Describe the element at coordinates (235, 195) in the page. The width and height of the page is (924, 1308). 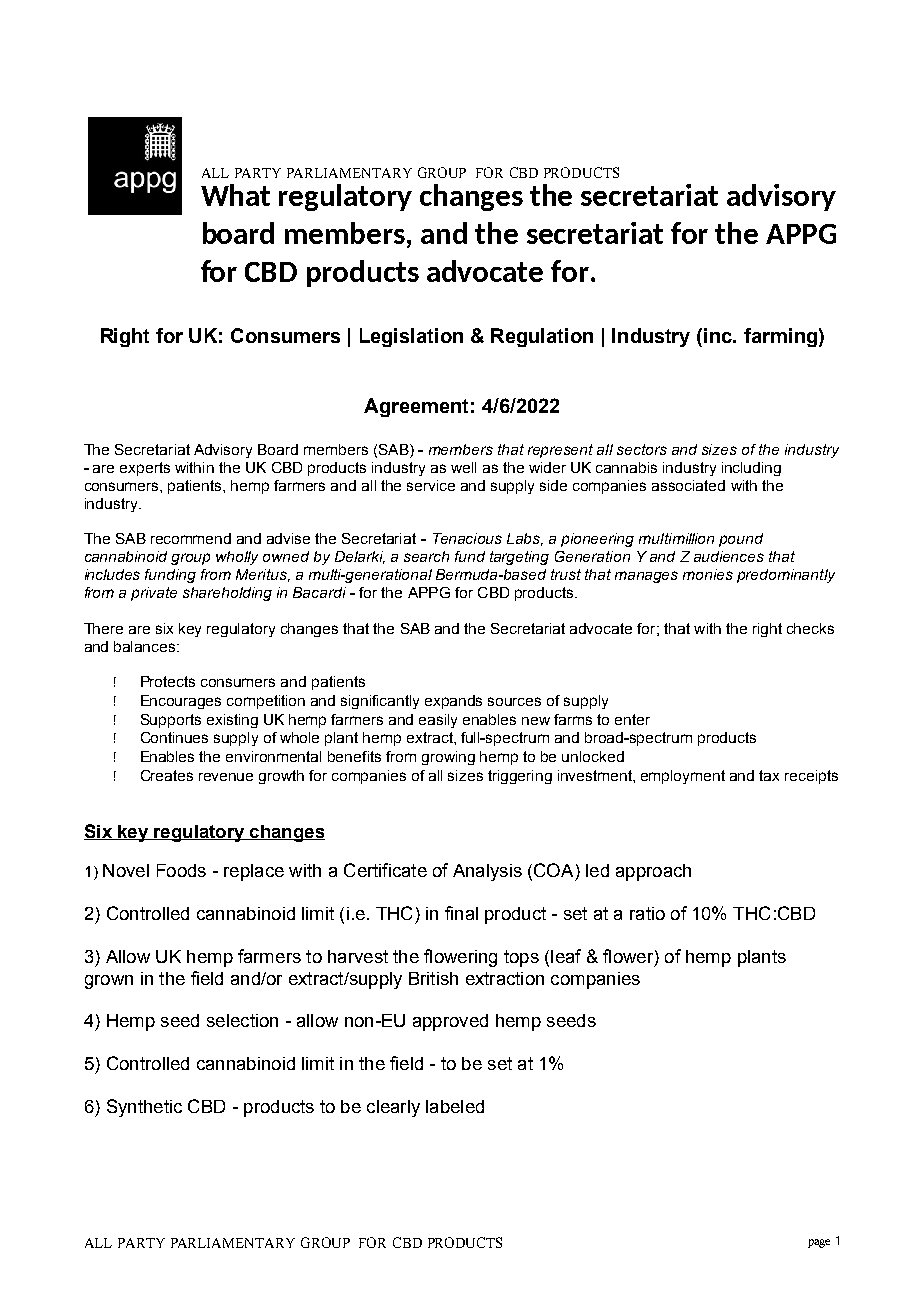
I see `What` at that location.
